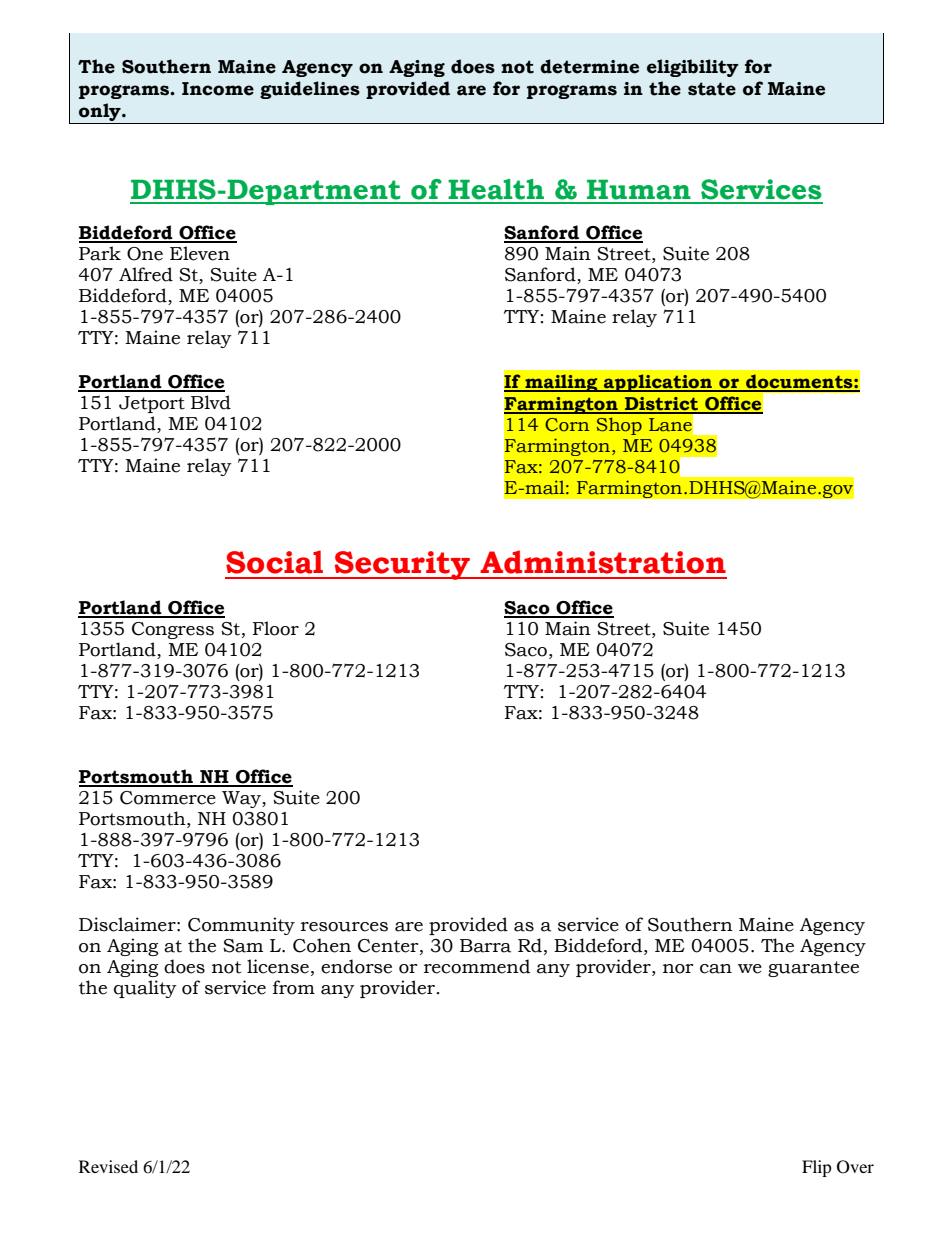 The image size is (952, 1233). What do you see at coordinates (813, 969) in the document?
I see `guarantee` at bounding box center [813, 969].
